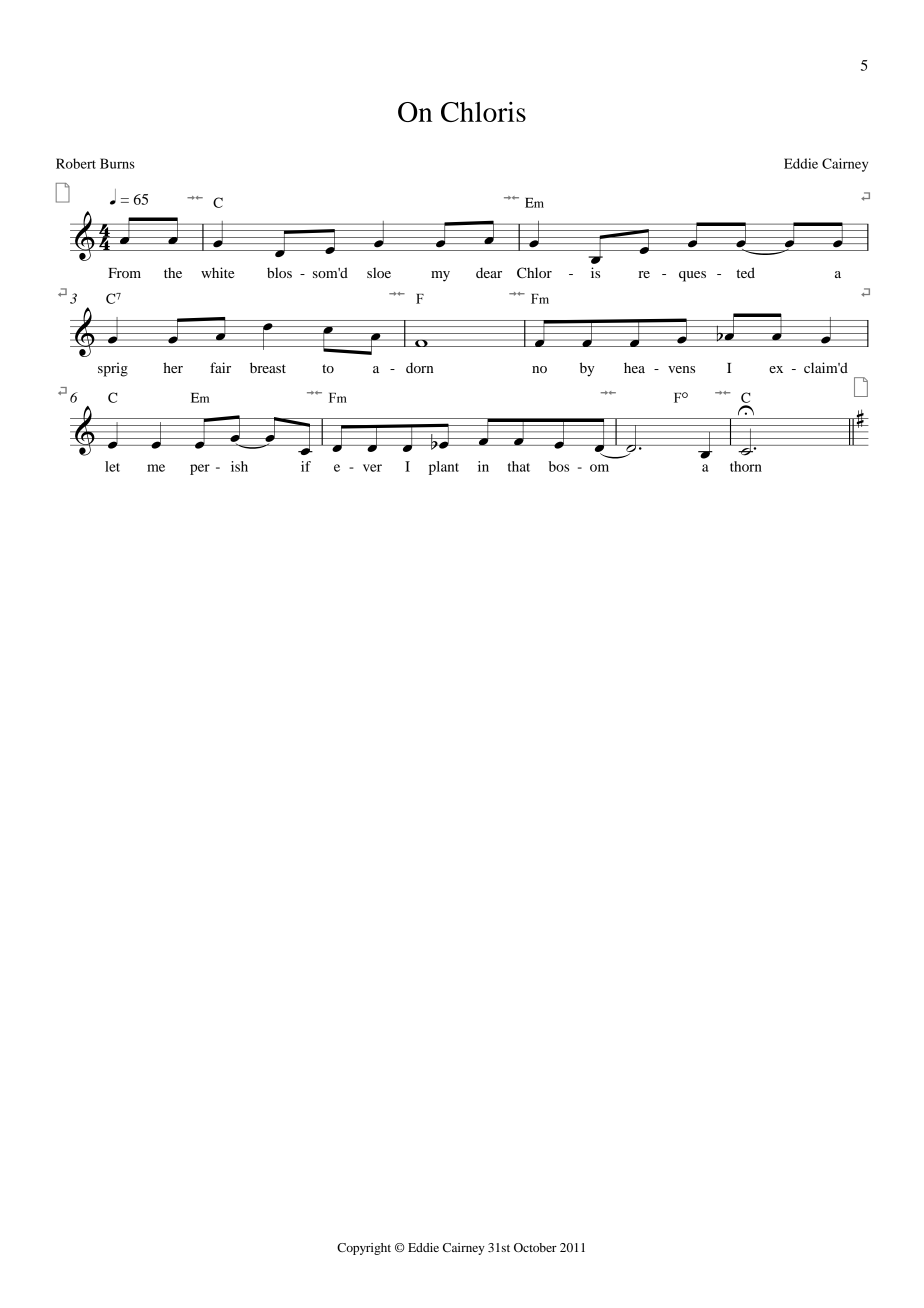  What do you see at coordinates (117, 163) in the screenshot?
I see `Burns` at bounding box center [117, 163].
